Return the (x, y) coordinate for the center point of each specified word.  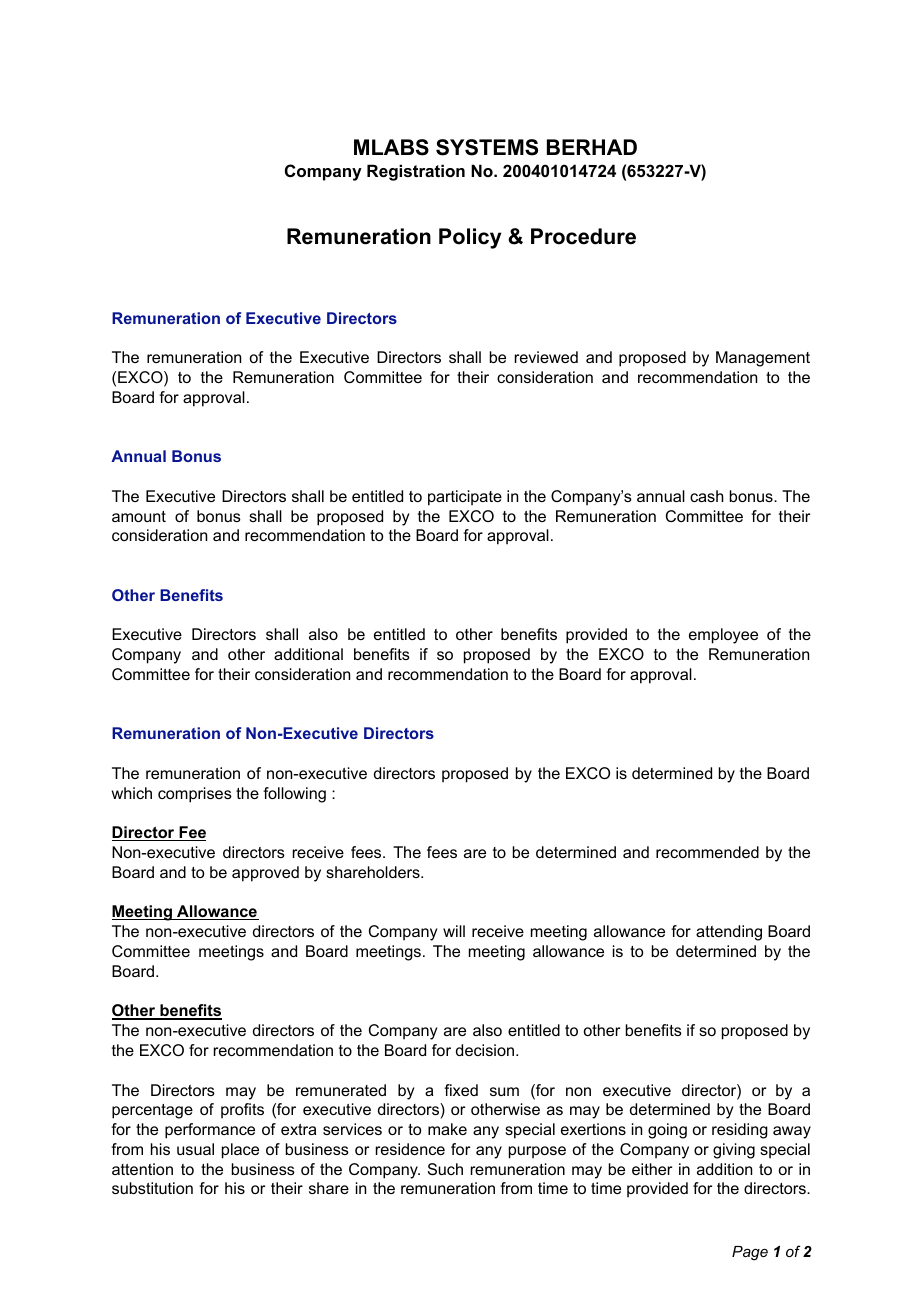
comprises (195, 795)
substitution (152, 1188)
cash (707, 496)
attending (729, 933)
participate (465, 498)
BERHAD (592, 147)
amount (139, 516)
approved (265, 874)
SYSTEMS (487, 147)
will (454, 931)
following (294, 795)
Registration (416, 172)
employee (723, 636)
